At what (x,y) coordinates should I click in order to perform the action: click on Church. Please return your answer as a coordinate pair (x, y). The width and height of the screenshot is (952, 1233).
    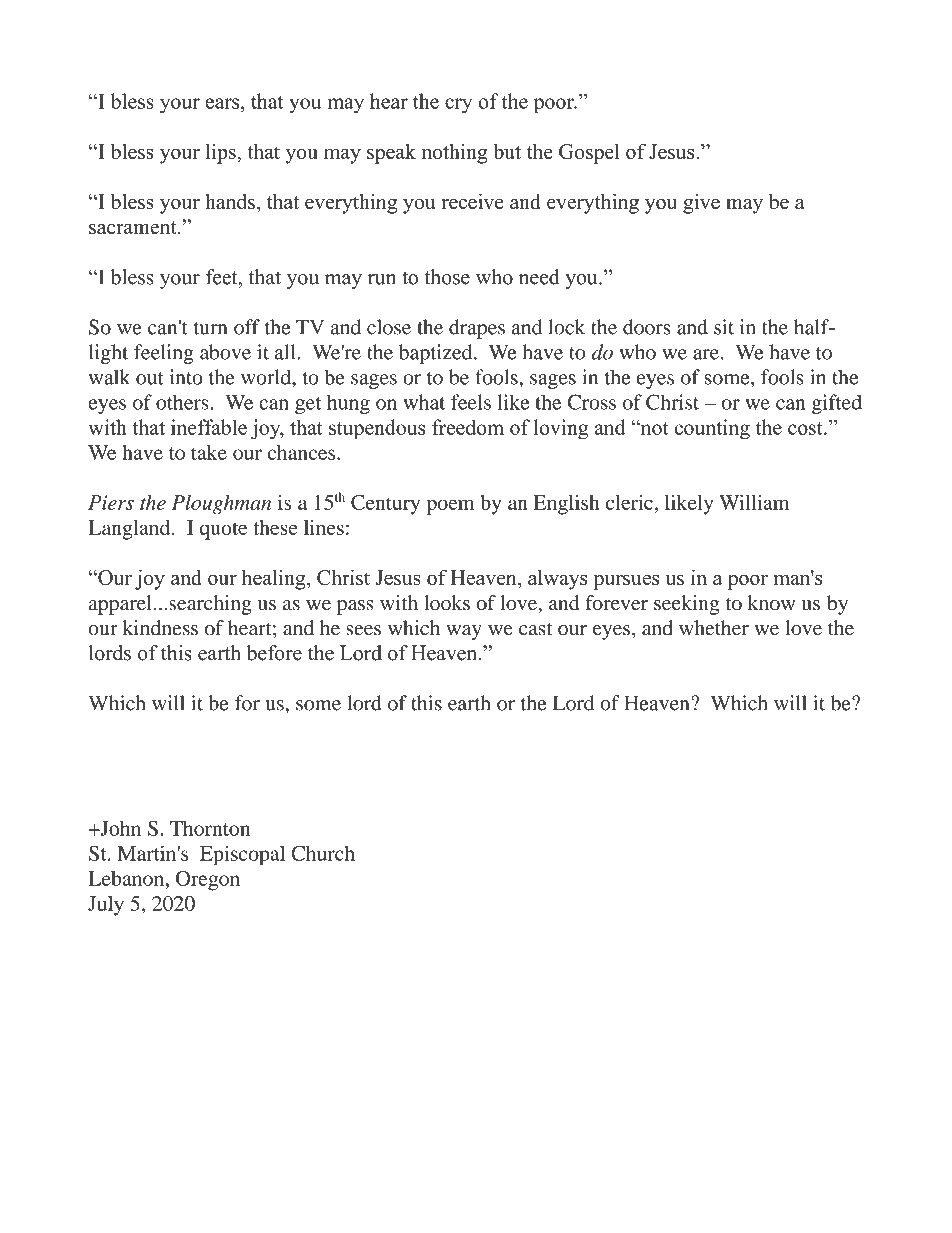
    Looking at the image, I should click on (323, 853).
